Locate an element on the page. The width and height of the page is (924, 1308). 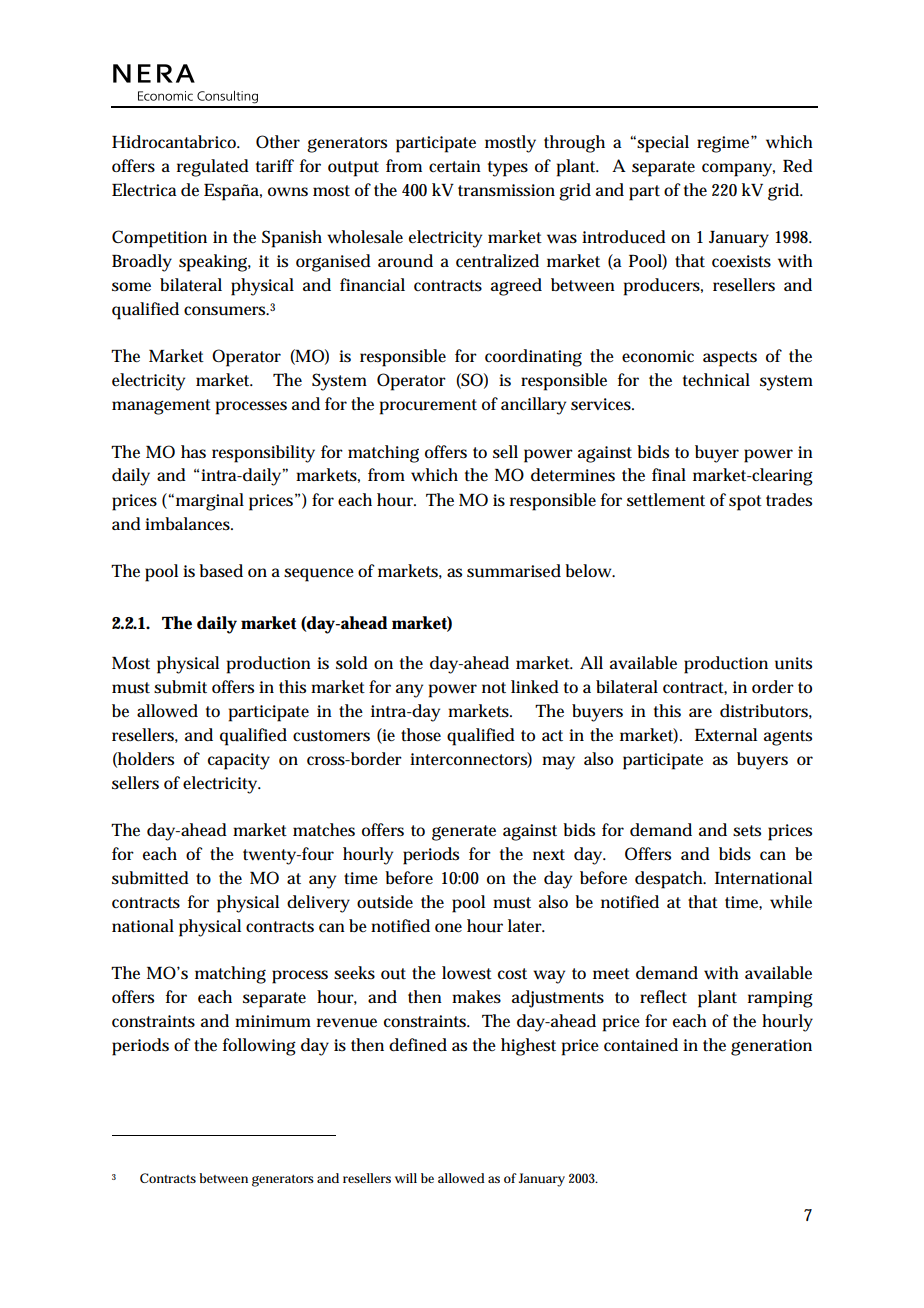
based is located at coordinates (221, 571).
